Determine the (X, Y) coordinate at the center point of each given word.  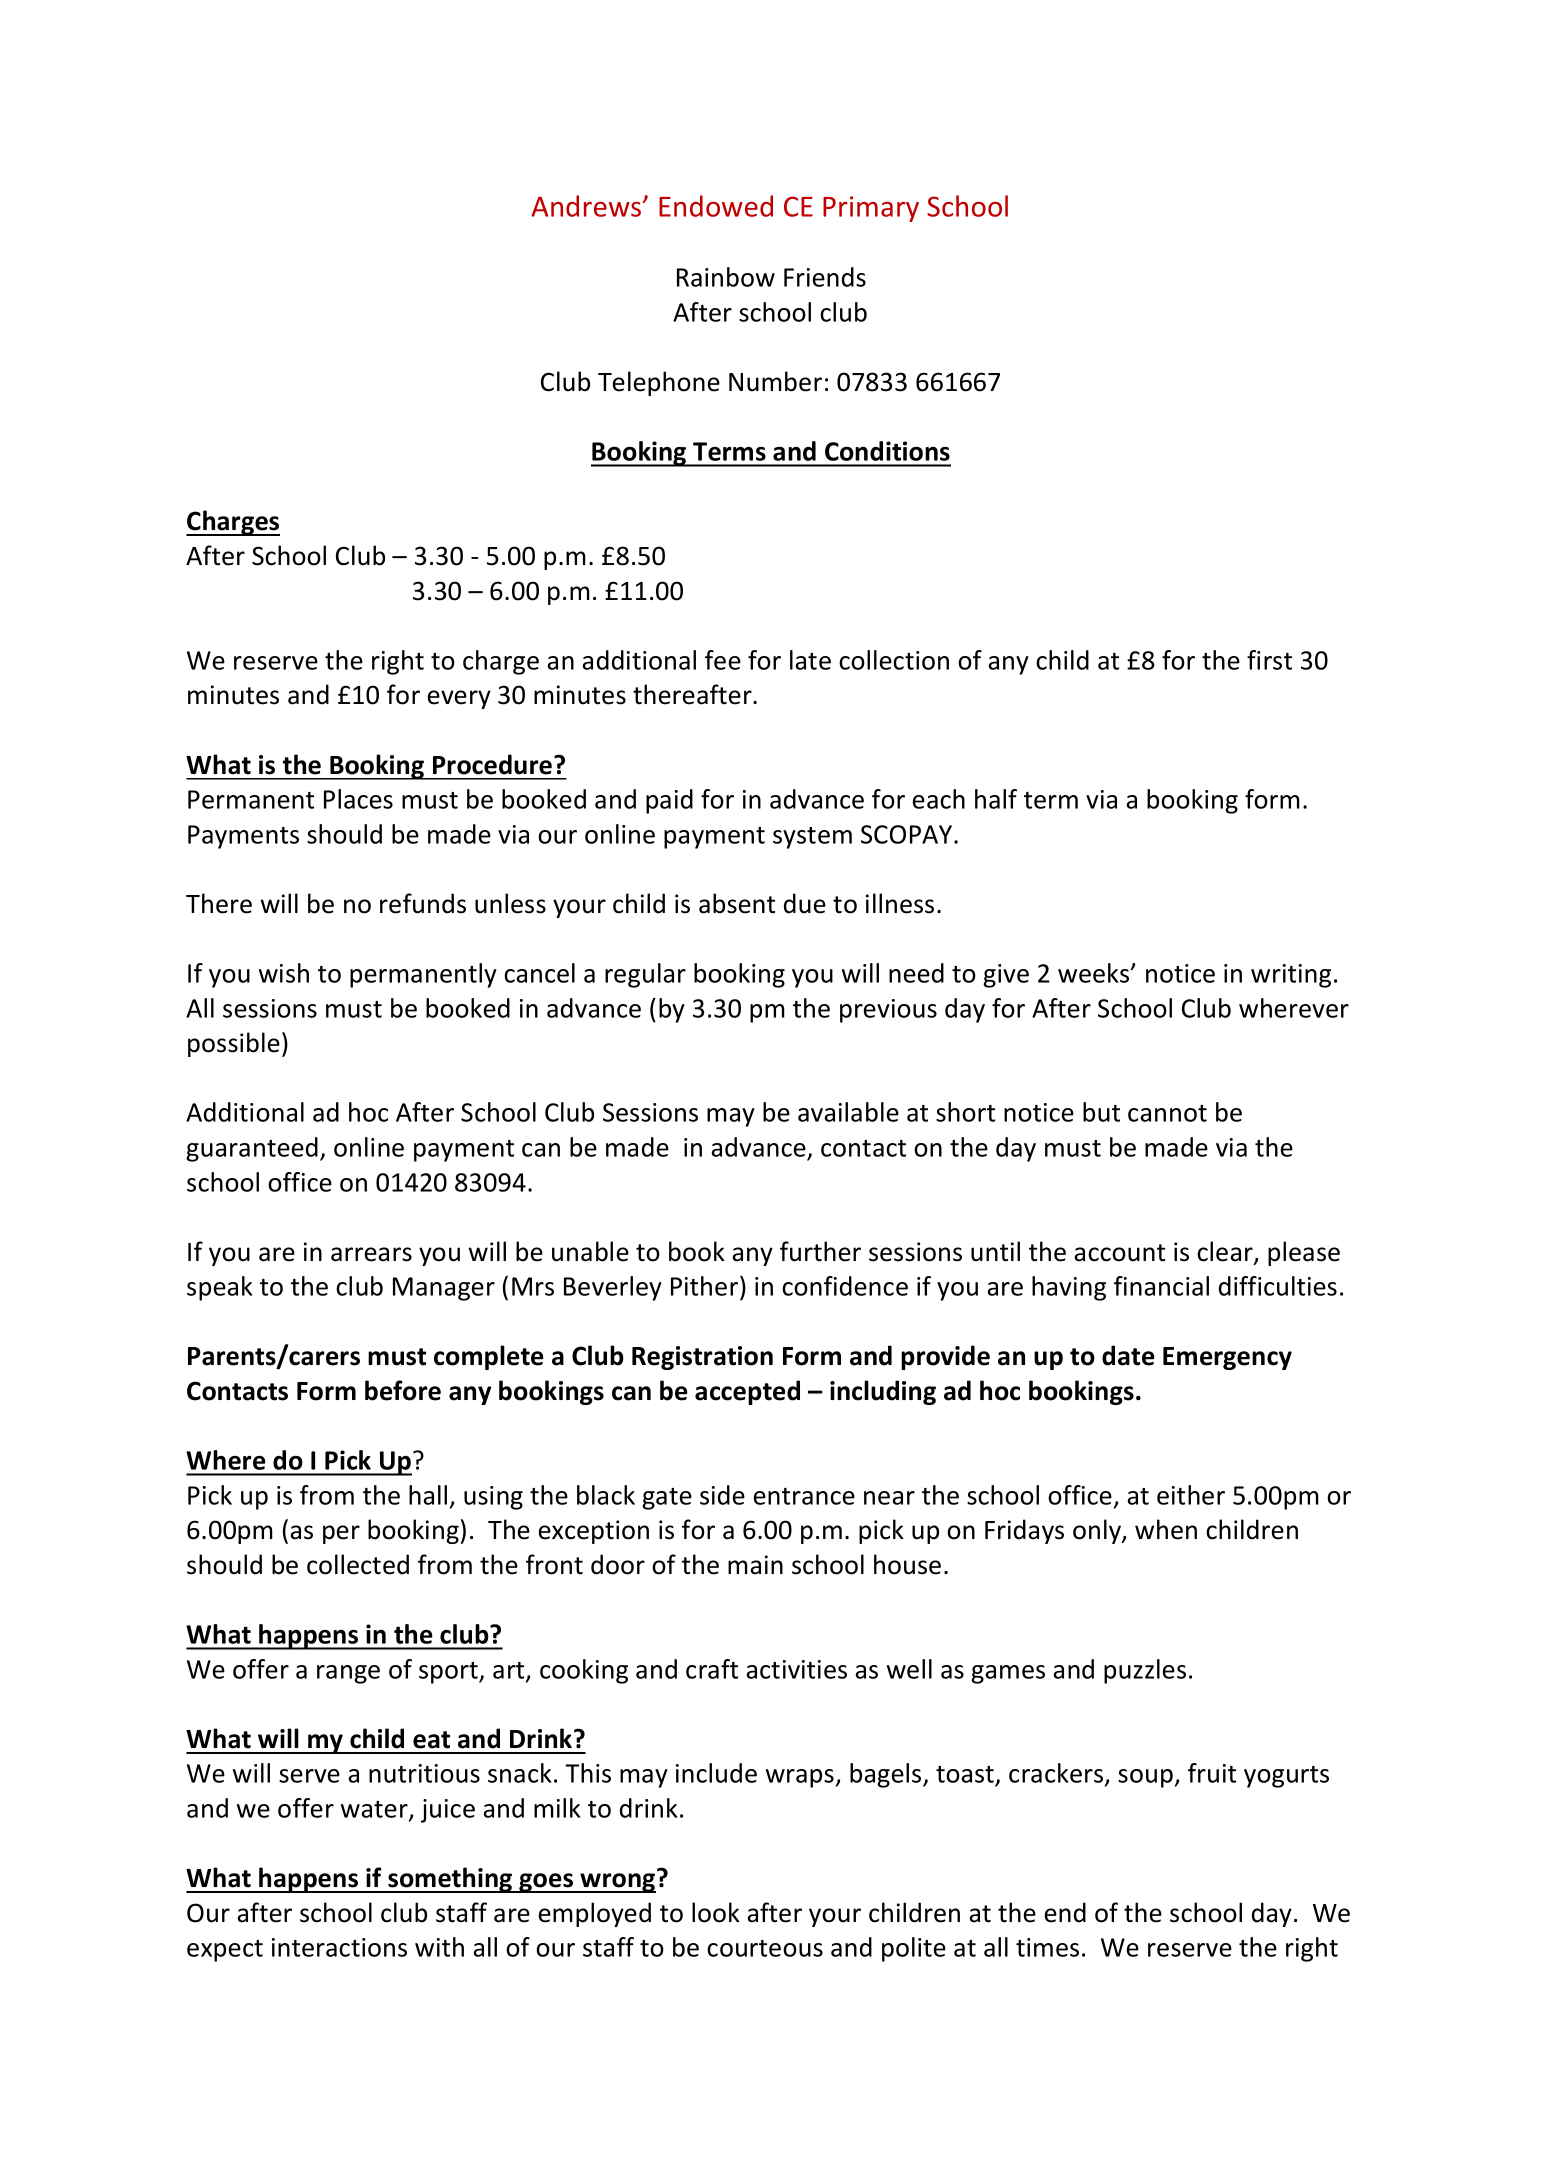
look (716, 1912)
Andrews (587, 206)
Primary (871, 209)
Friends (825, 277)
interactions (339, 1947)
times (1047, 1947)
